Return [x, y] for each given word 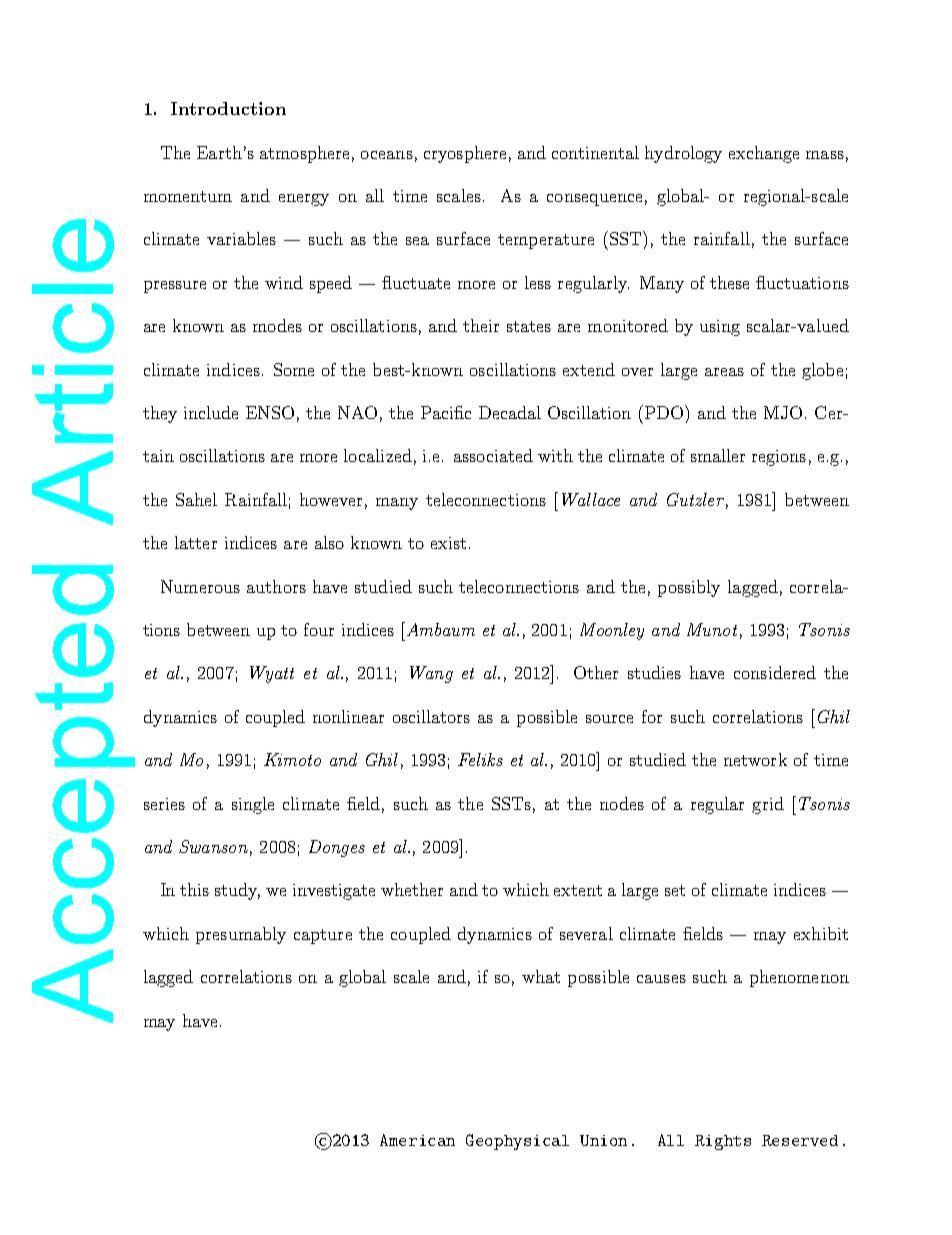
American [417, 1140]
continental [595, 152]
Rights [723, 1142]
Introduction [228, 108]
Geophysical [517, 1142]
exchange [764, 154]
